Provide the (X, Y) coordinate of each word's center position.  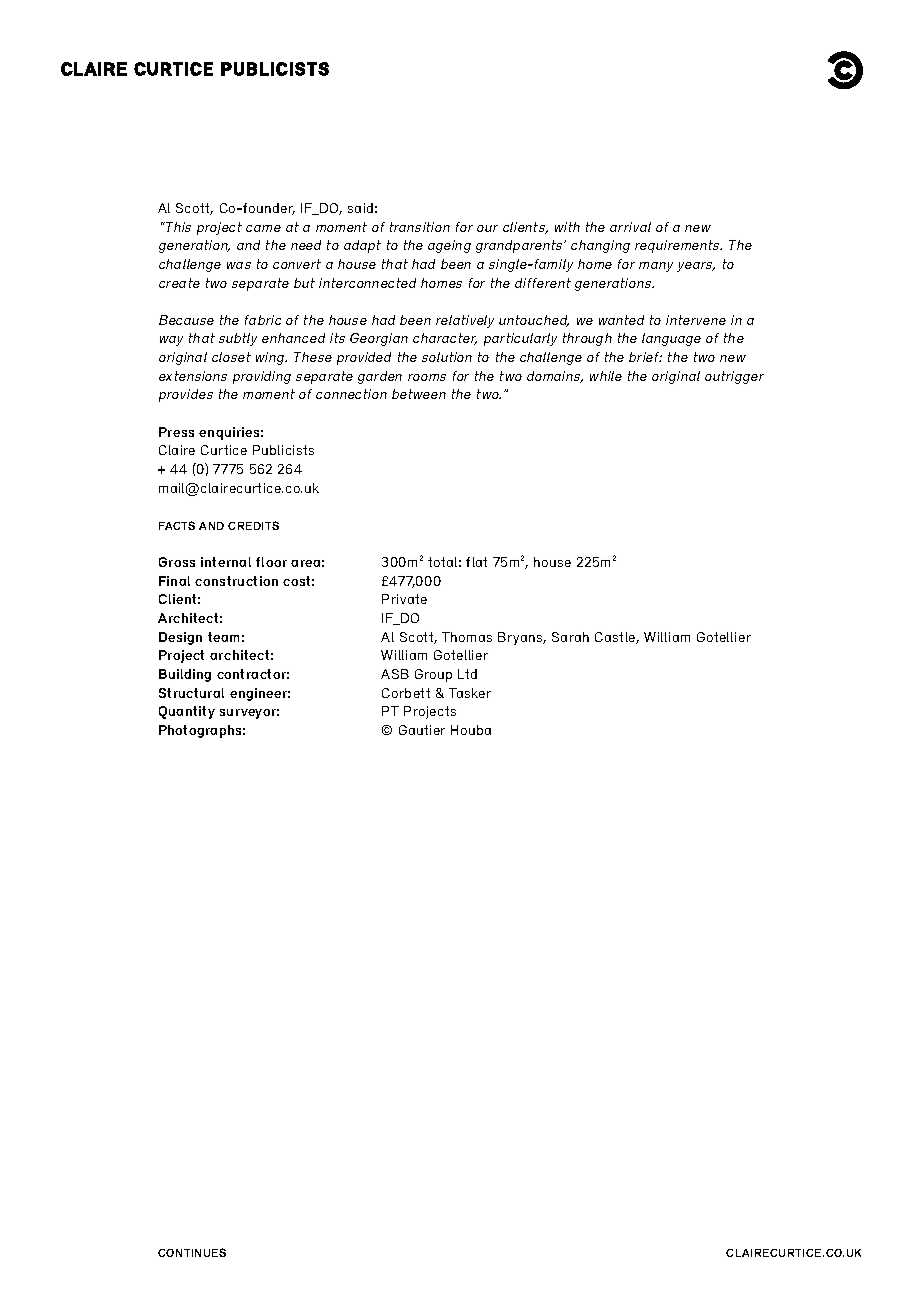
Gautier (422, 730)
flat (476, 562)
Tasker (470, 693)
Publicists (283, 450)
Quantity (187, 712)
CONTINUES (192, 1252)
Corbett (406, 693)
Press (176, 432)
